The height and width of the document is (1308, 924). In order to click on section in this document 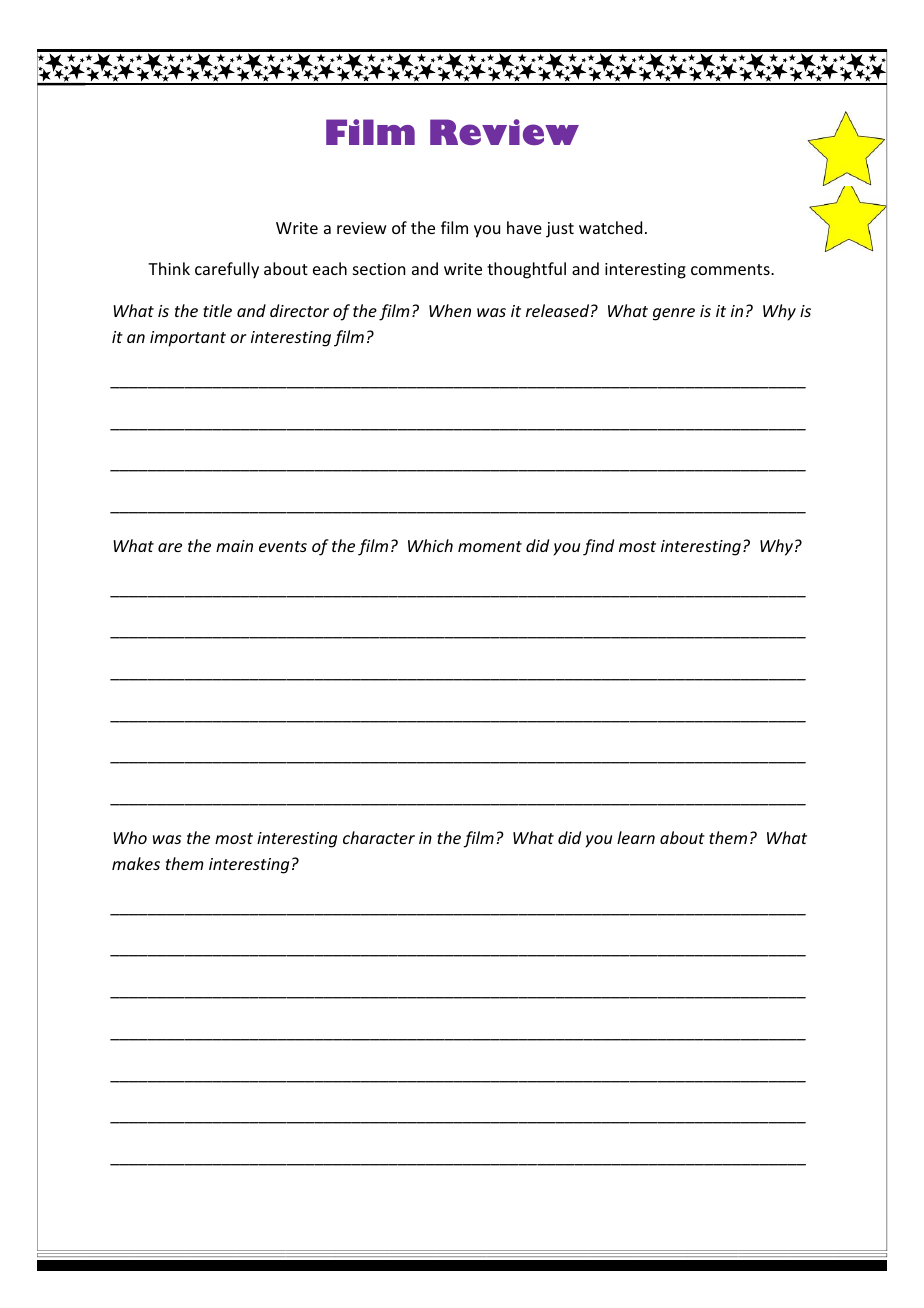, I will do `click(379, 269)`.
